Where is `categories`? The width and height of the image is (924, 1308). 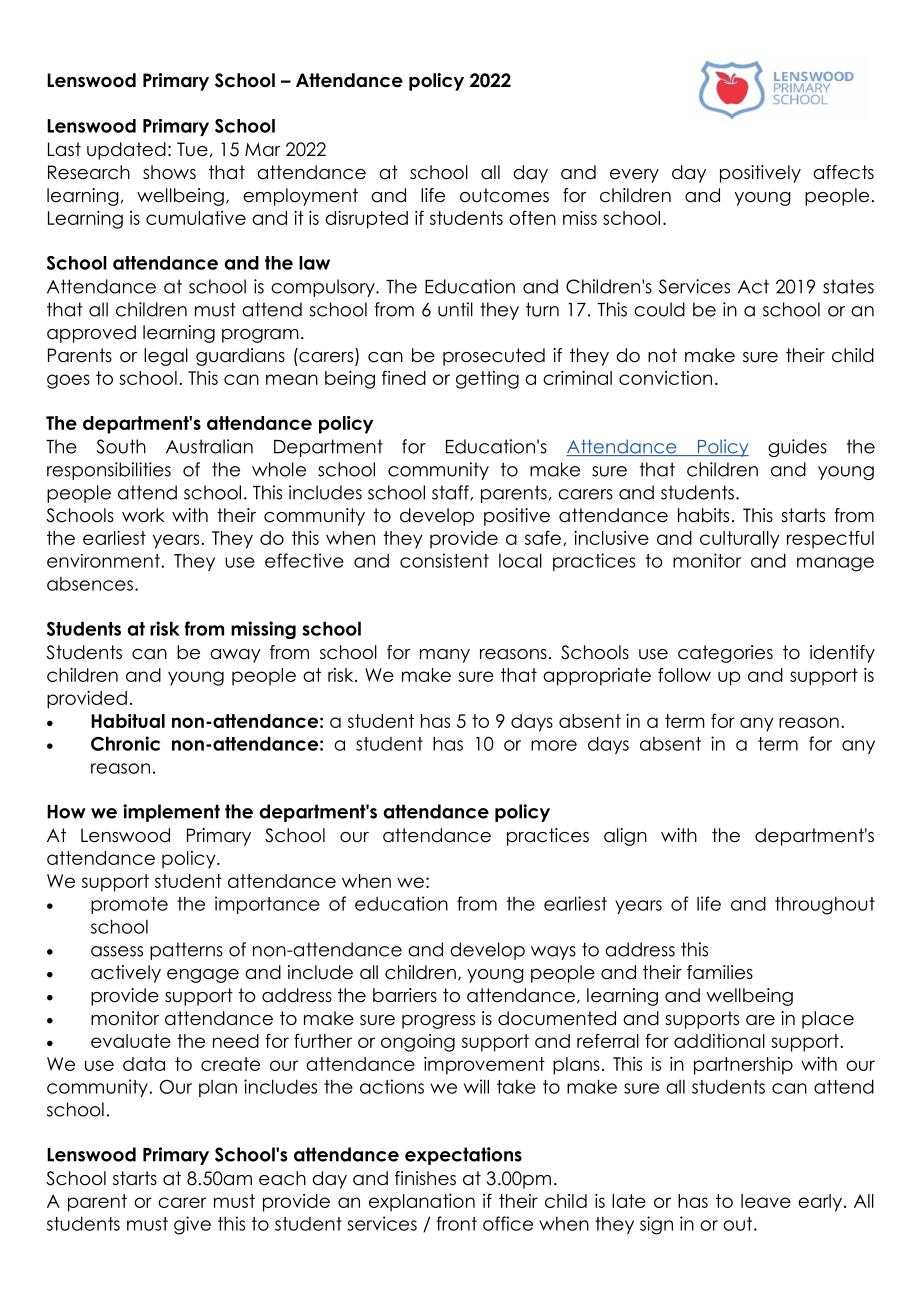 categories is located at coordinates (725, 654).
